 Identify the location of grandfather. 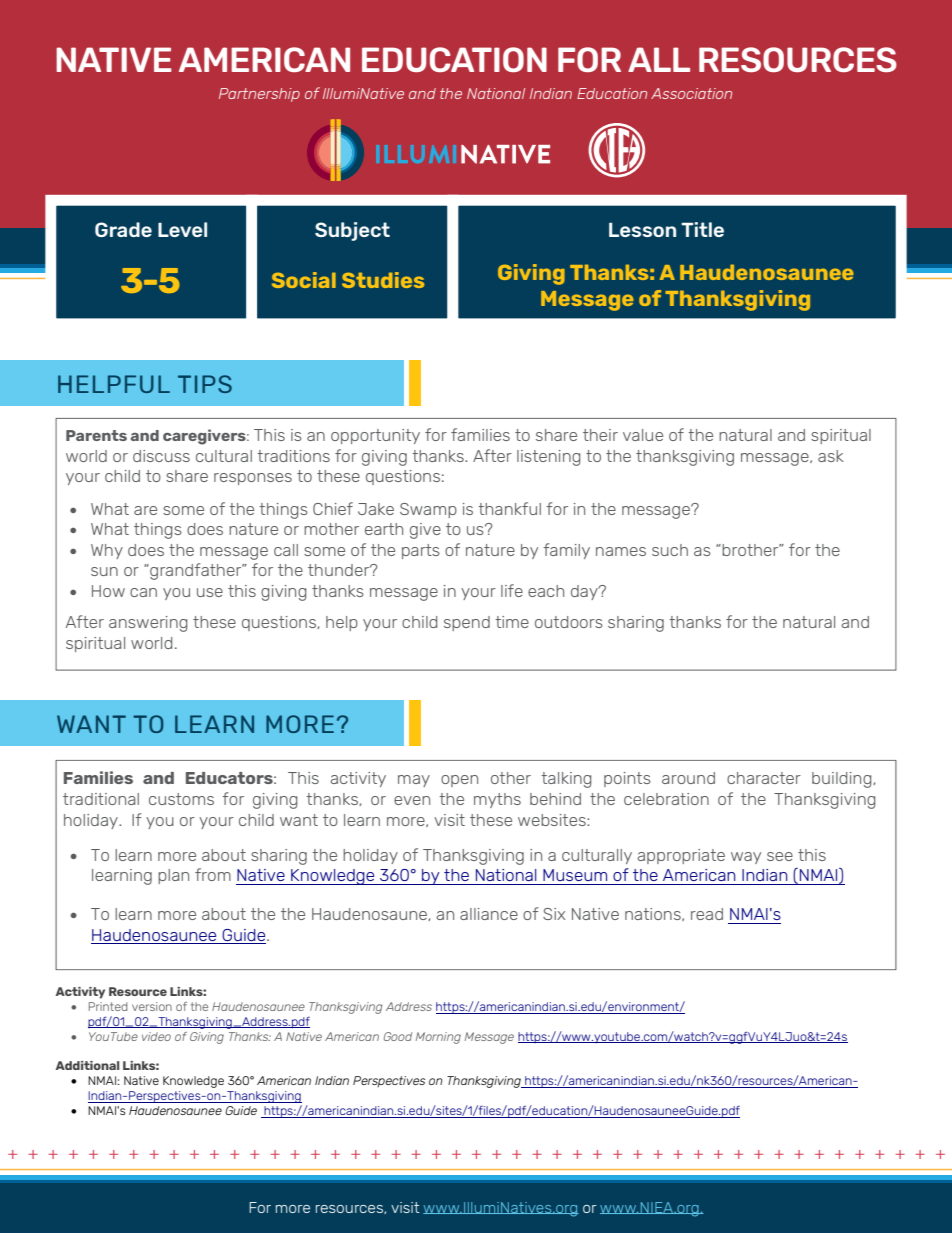
(196, 571).
